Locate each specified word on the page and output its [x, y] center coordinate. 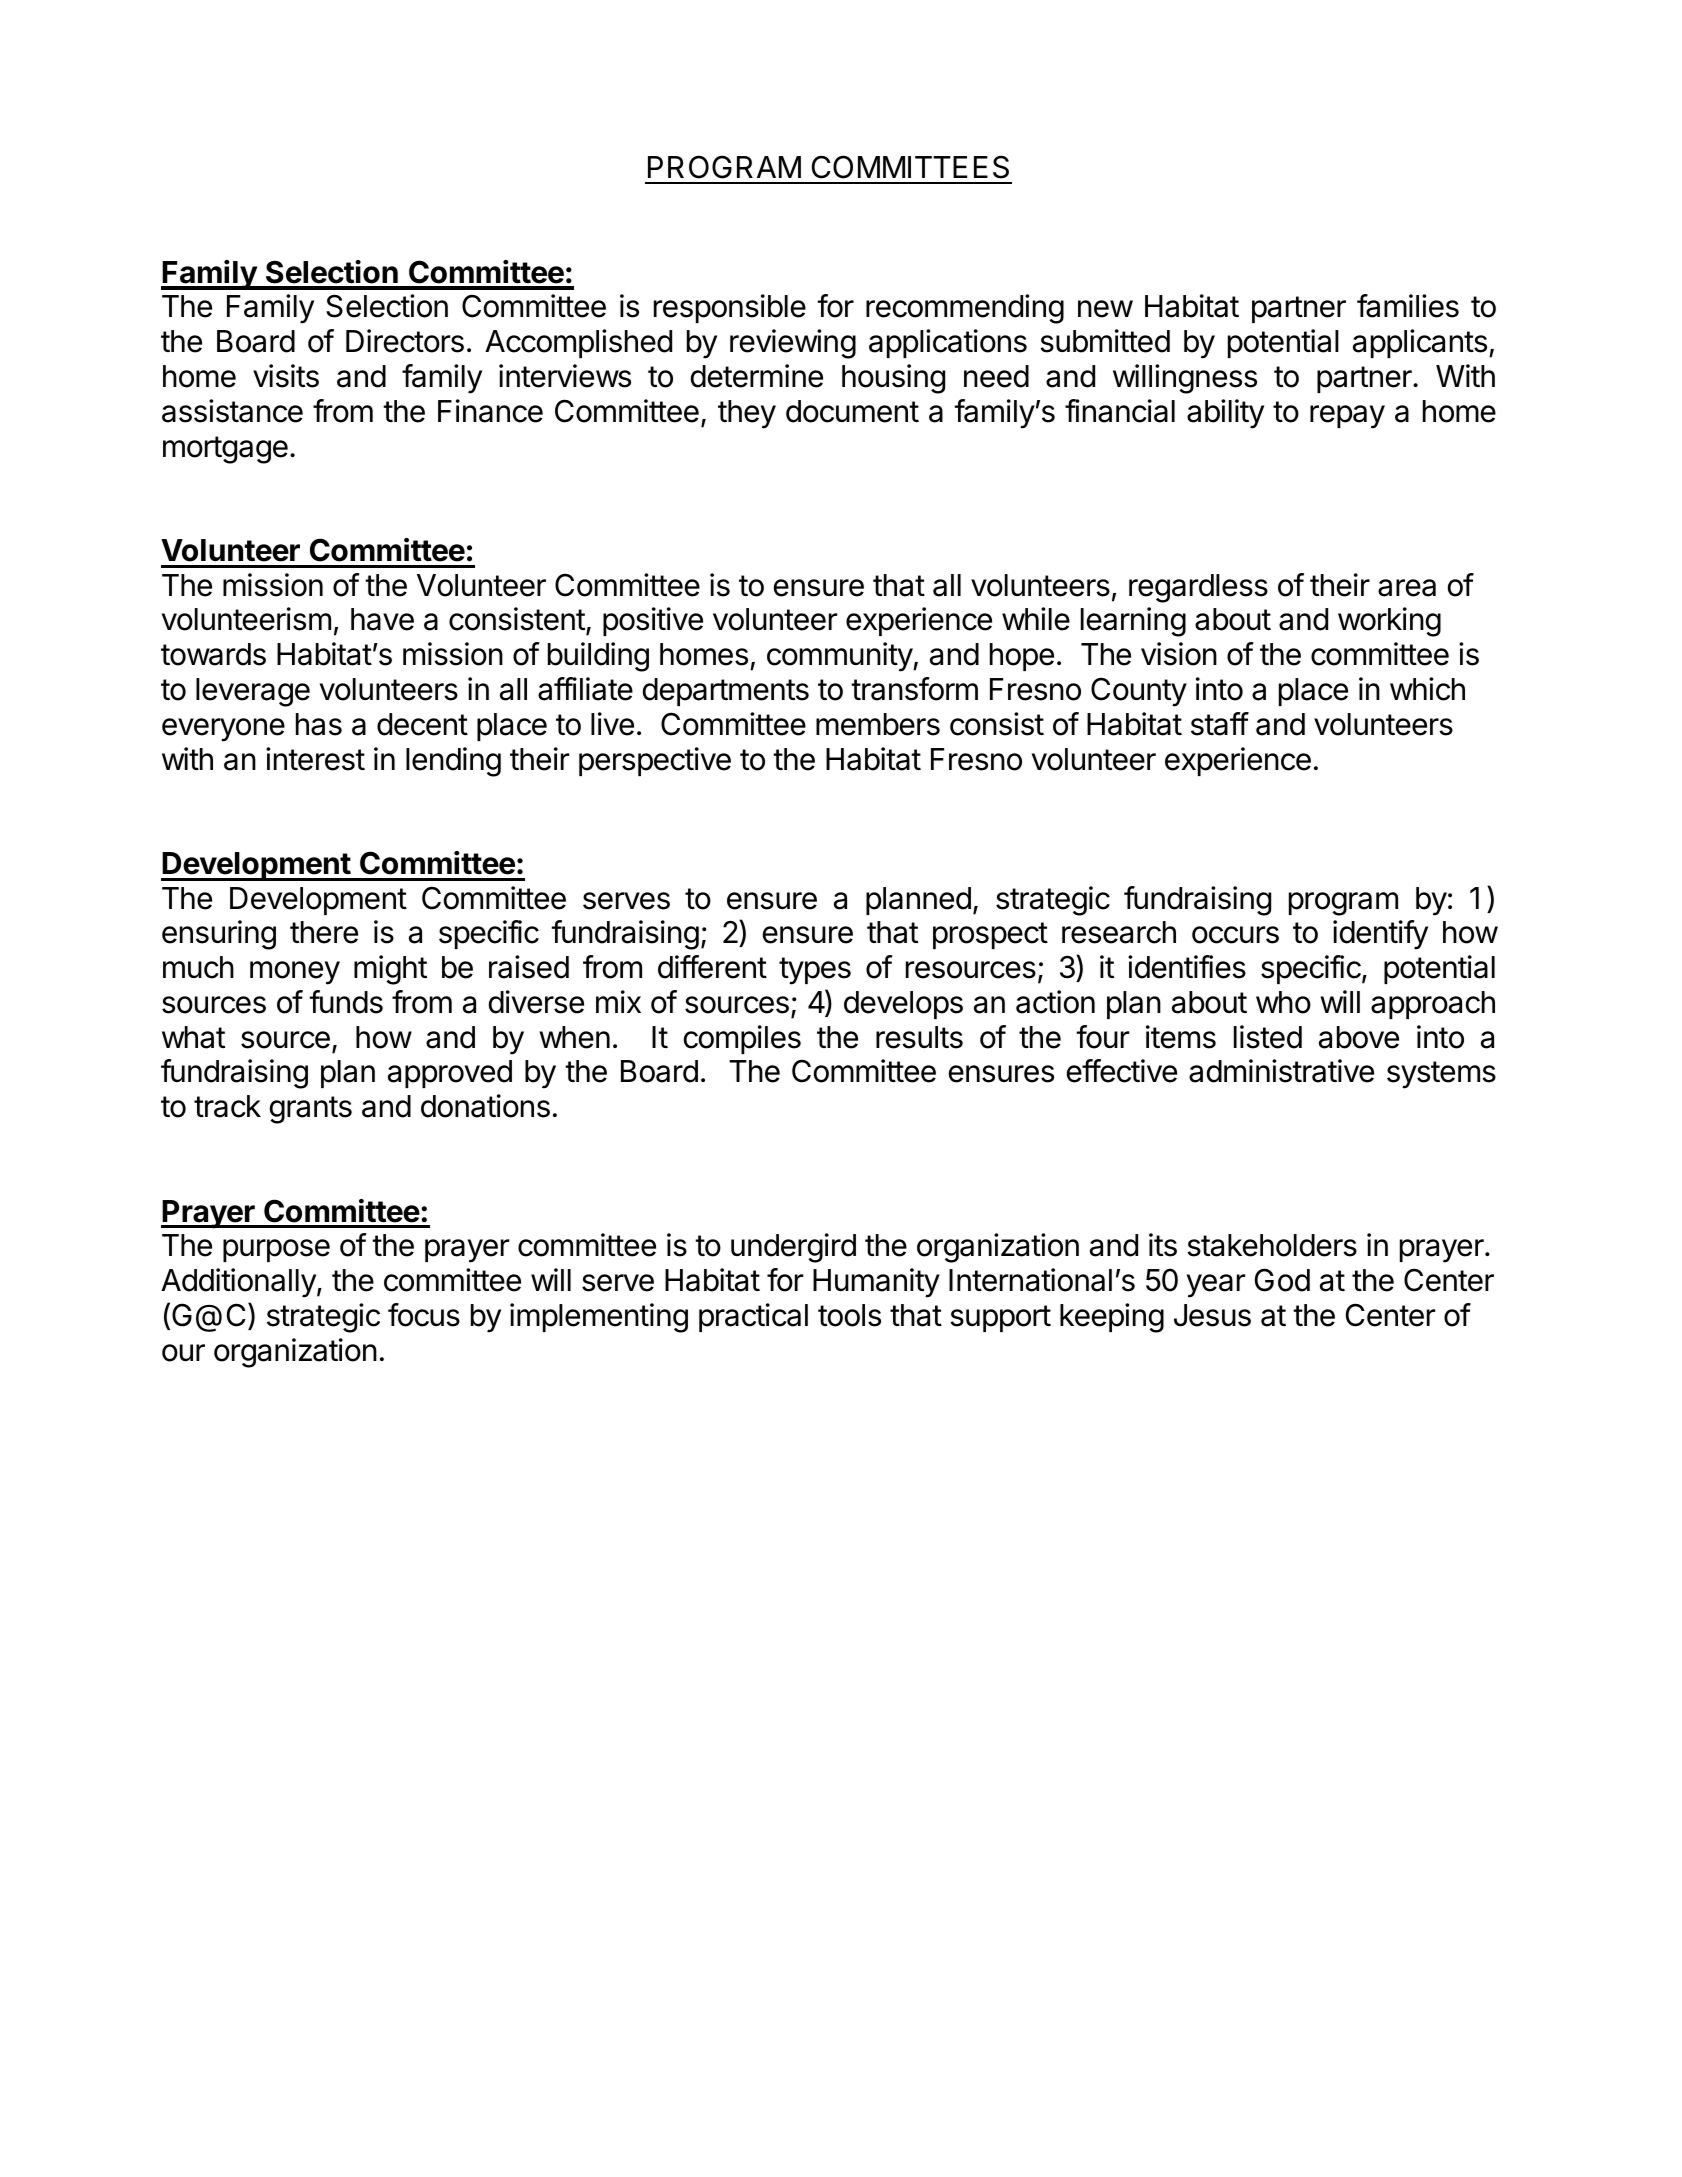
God [1282, 1280]
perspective [655, 761]
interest [315, 759]
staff [1220, 724]
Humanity [876, 1283]
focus [424, 1315]
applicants [1420, 343]
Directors [405, 341]
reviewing [793, 344]
